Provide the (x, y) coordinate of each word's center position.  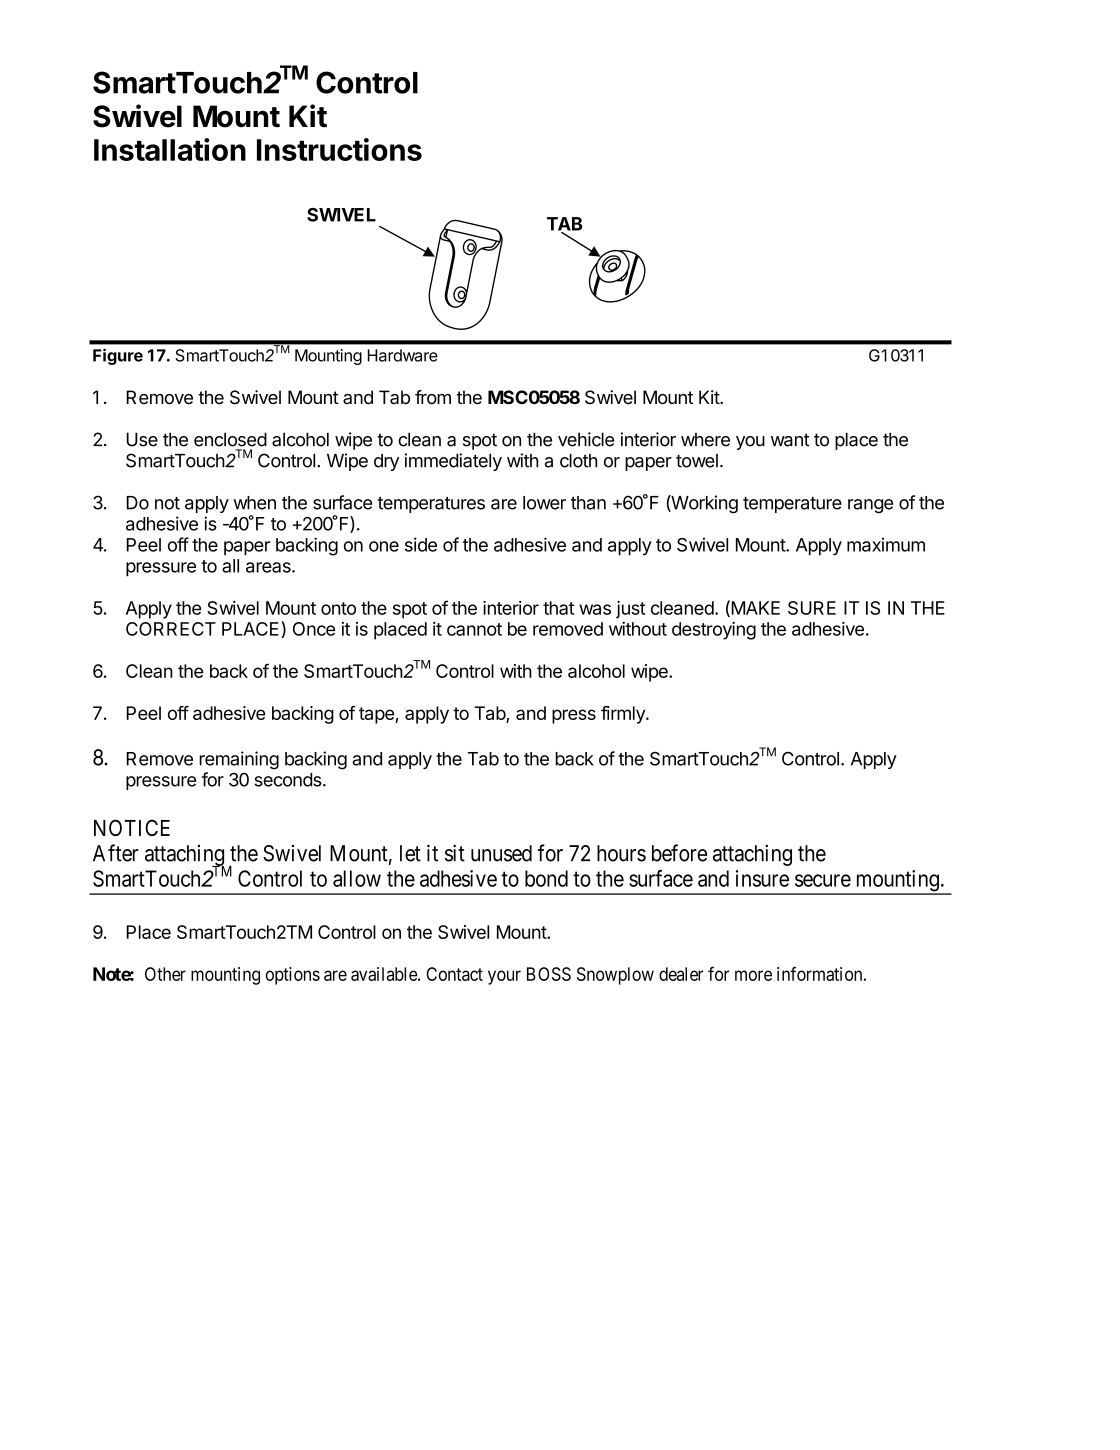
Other (165, 974)
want (790, 440)
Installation (170, 149)
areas (269, 567)
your (504, 977)
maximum (886, 544)
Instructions (339, 149)
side (421, 544)
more (753, 975)
